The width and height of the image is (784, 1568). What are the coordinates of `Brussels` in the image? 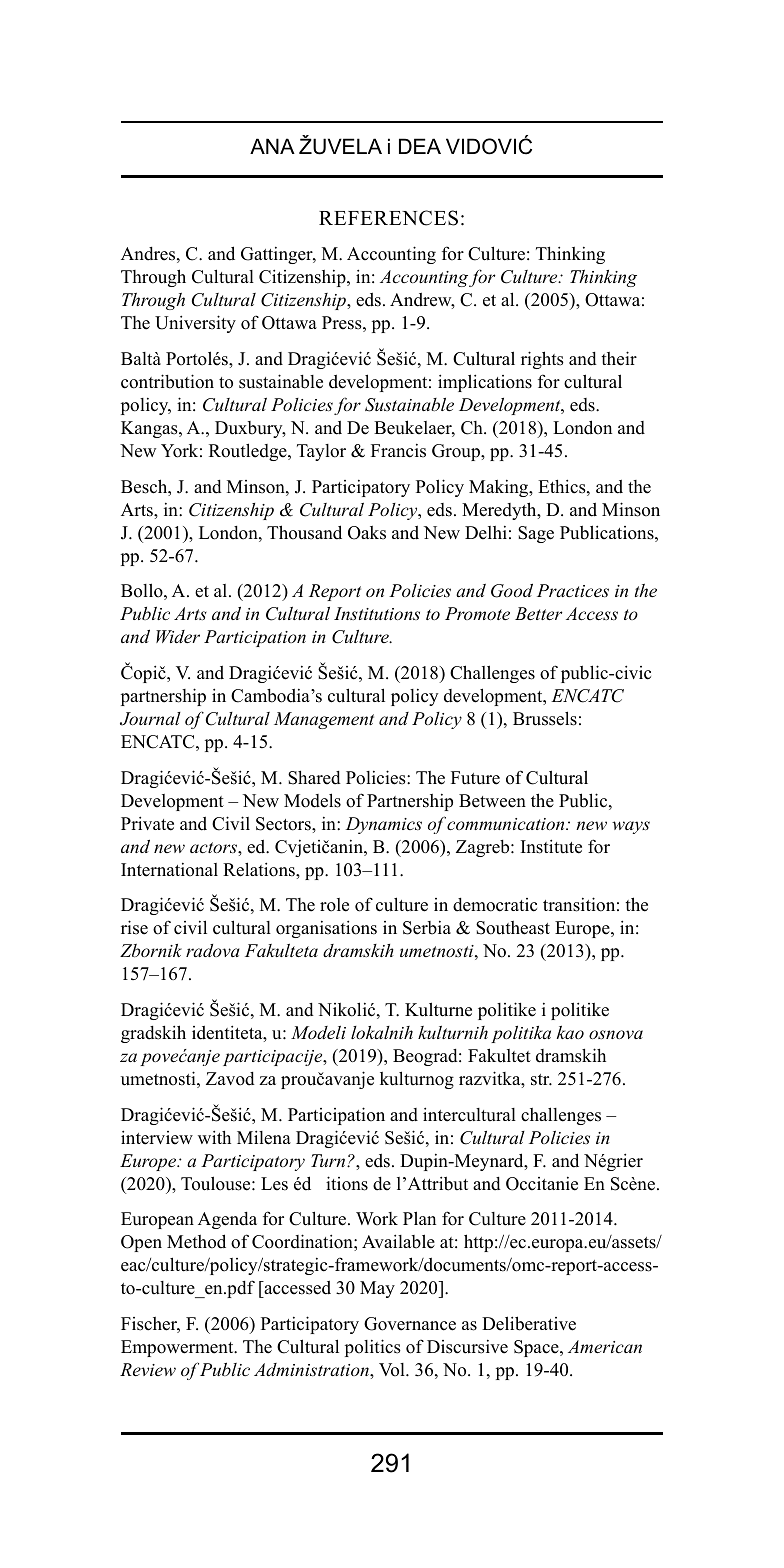 It's located at (545, 718).
